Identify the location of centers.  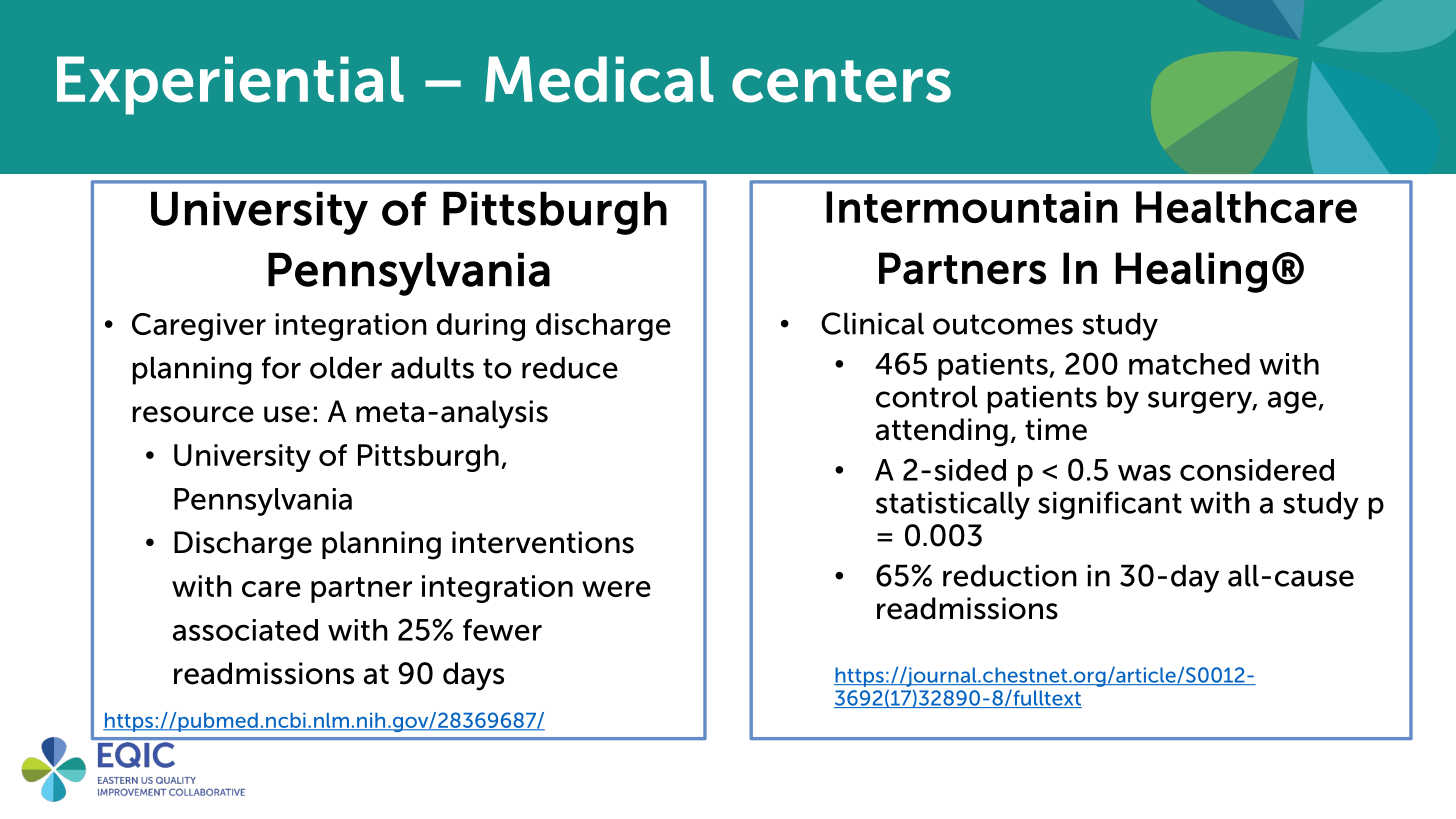
(841, 81).
